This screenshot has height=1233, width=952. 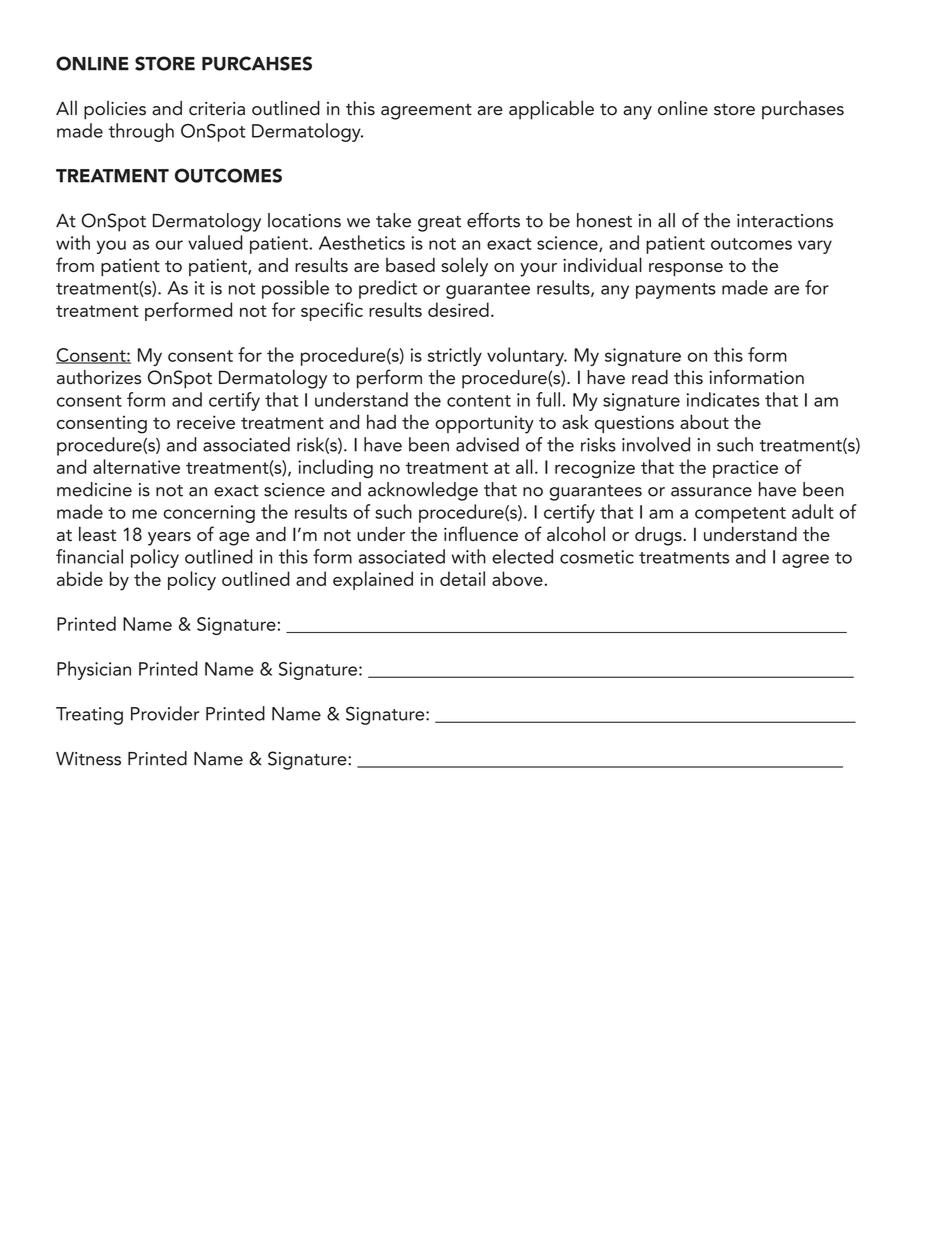 What do you see at coordinates (551, 110) in the screenshot?
I see `applicable` at bounding box center [551, 110].
